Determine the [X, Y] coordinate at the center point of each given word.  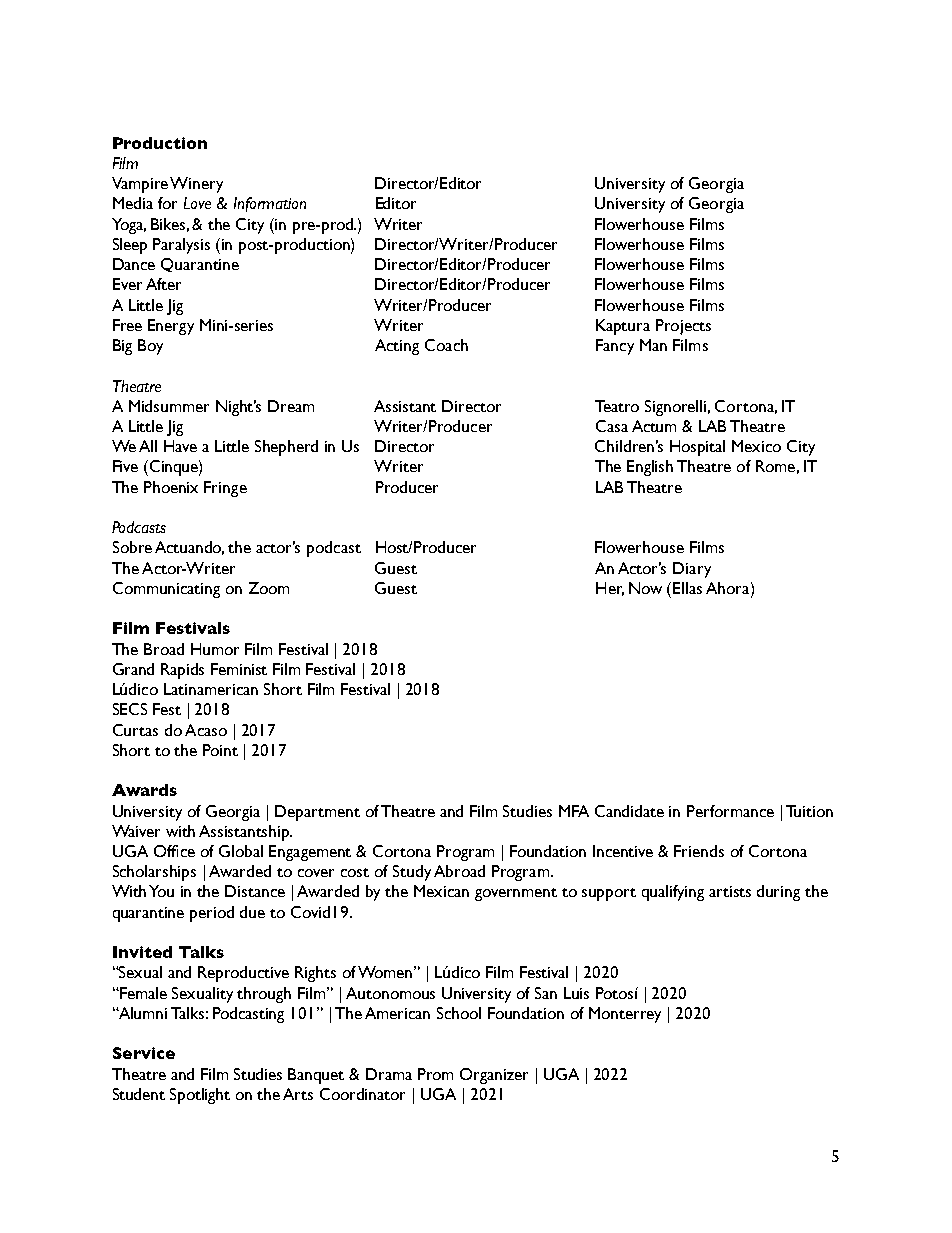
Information [270, 204]
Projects [683, 327]
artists [730, 891]
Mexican [441, 891]
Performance [730, 811]
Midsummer [169, 406]
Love [197, 203]
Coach [446, 345]
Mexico [756, 446]
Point [220, 750]
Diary [692, 570]
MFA [574, 811]
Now [645, 588]
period [212, 914]
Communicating [166, 590]
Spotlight [200, 1096]
